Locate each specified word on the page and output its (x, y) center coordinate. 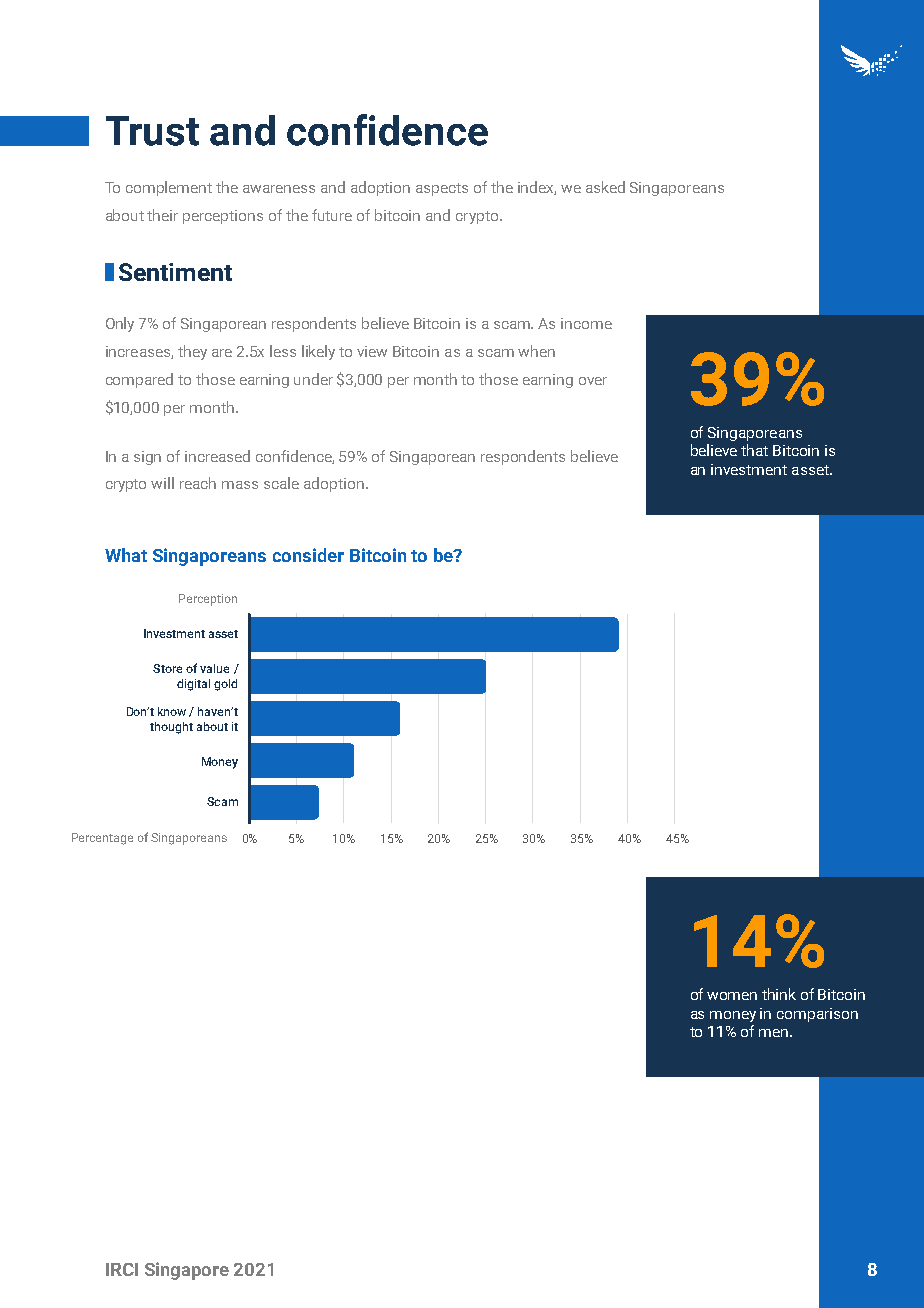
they (192, 352)
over (593, 381)
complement (169, 188)
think (779, 994)
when (536, 351)
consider (308, 555)
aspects (442, 189)
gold (225, 685)
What (126, 555)
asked (605, 187)
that (754, 450)
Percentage (102, 839)
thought (171, 728)
